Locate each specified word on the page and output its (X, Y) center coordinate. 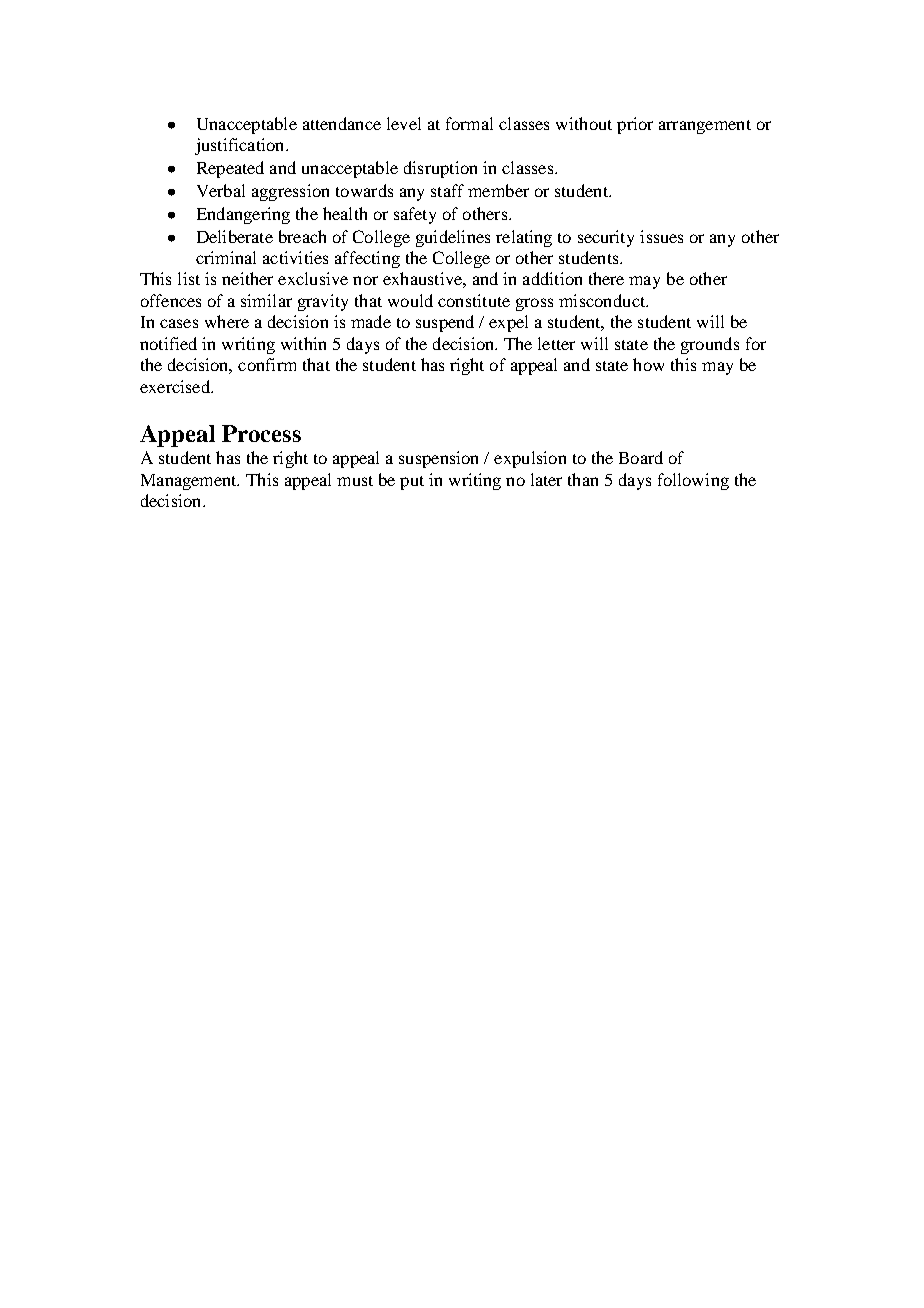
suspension (438, 459)
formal (469, 123)
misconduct (603, 300)
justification (241, 146)
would (410, 300)
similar (266, 300)
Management (190, 482)
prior (635, 125)
